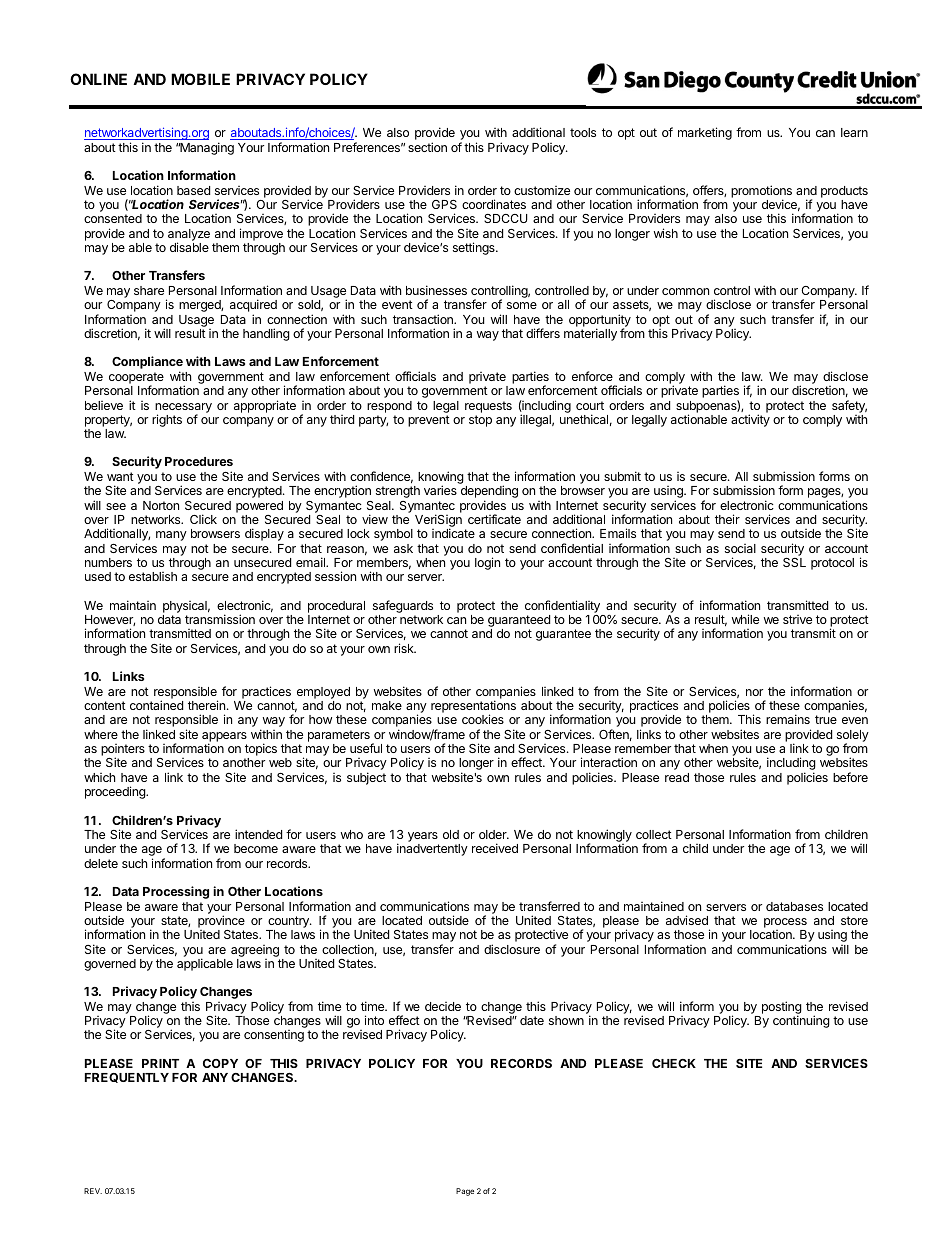 The width and height of the screenshot is (952, 1233). Describe the element at coordinates (153, 576) in the screenshot. I see `establish` at that location.
